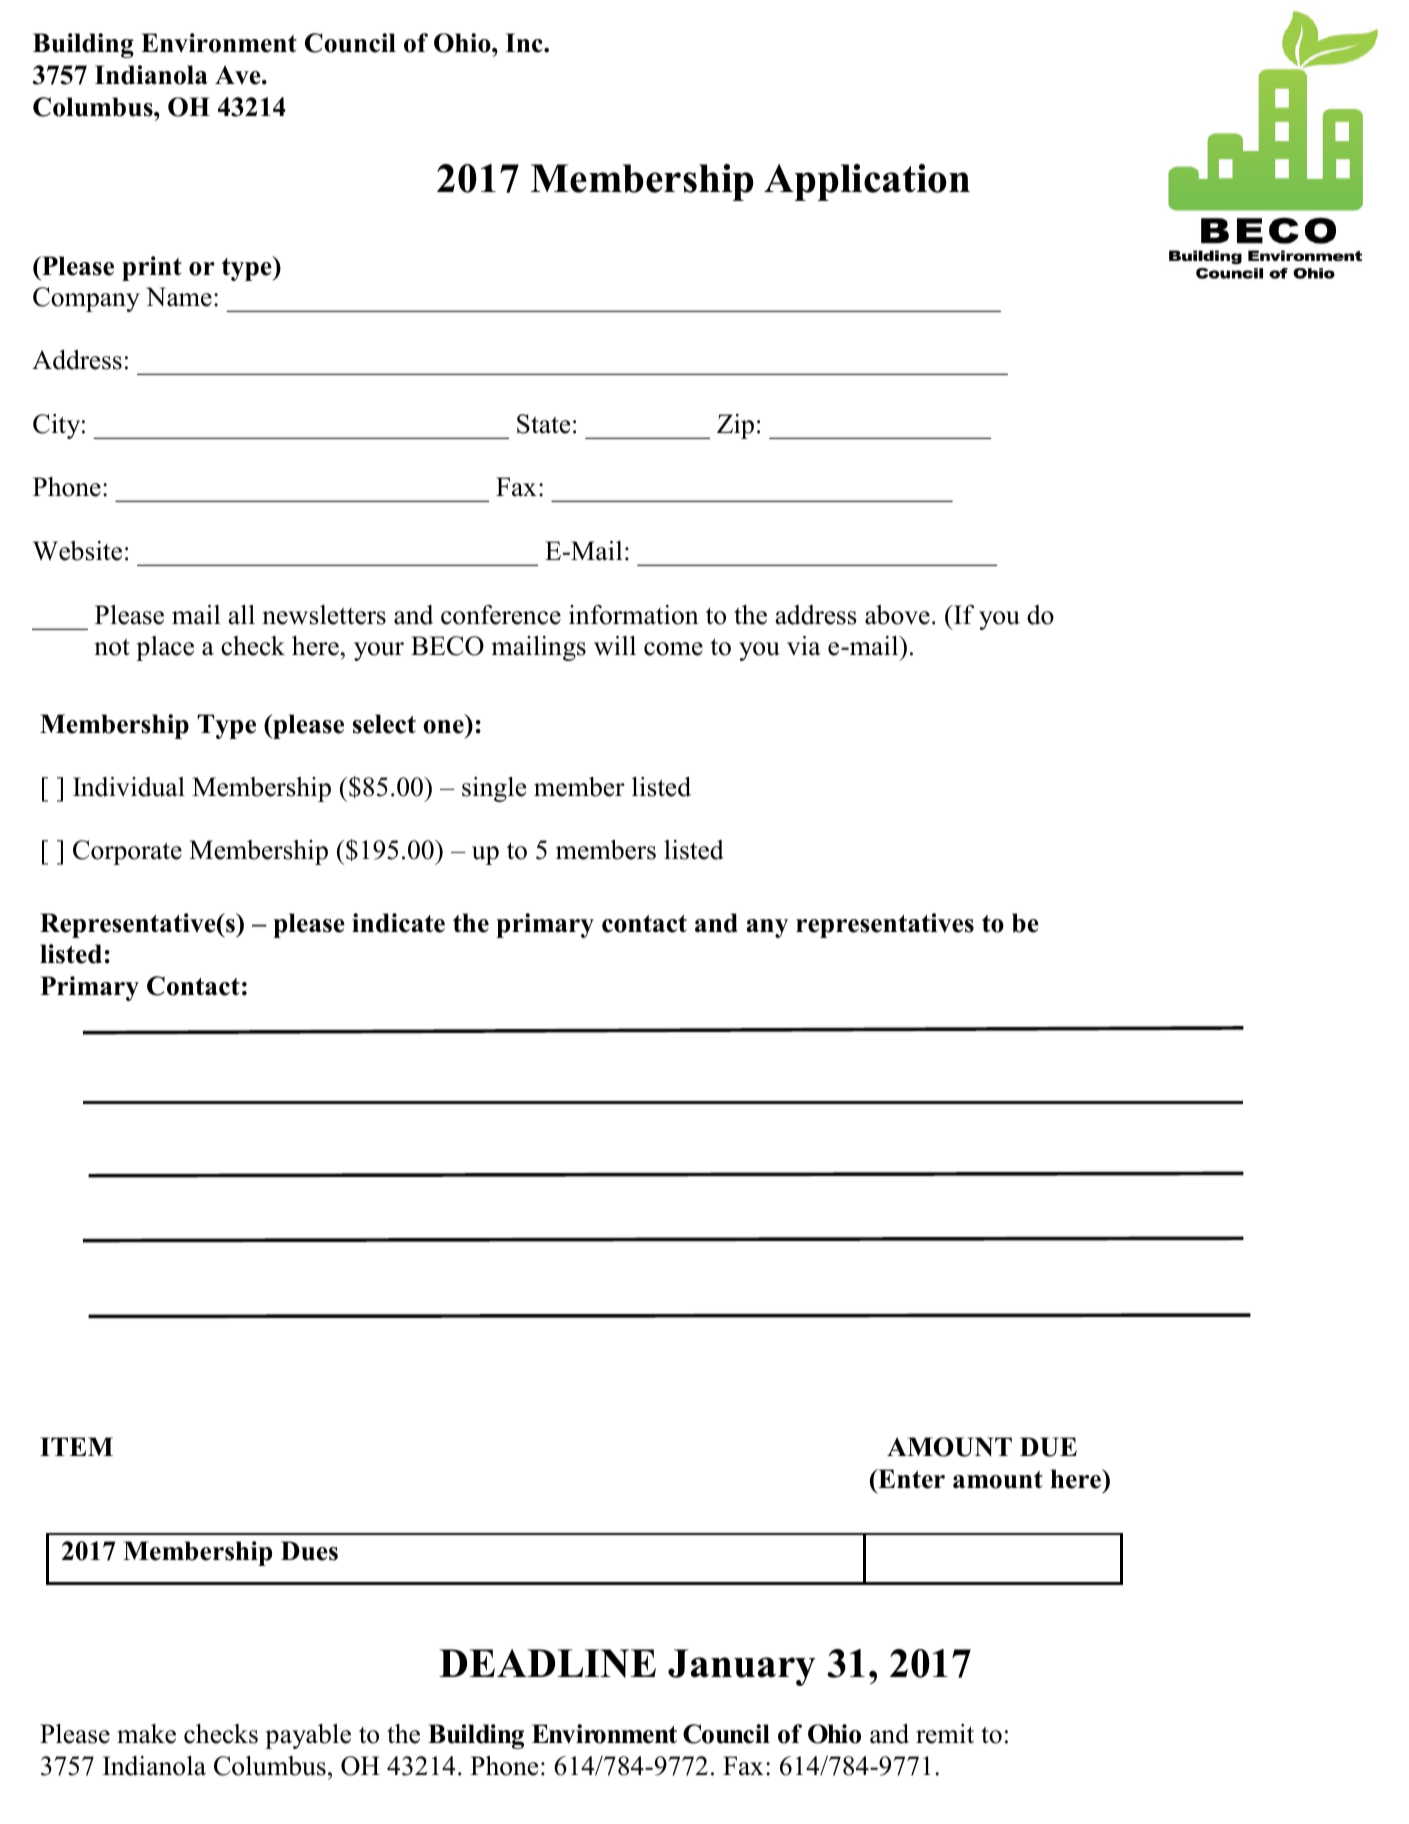 This image has width=1409, height=1824. What do you see at coordinates (127, 852) in the image?
I see `Corporate` at bounding box center [127, 852].
